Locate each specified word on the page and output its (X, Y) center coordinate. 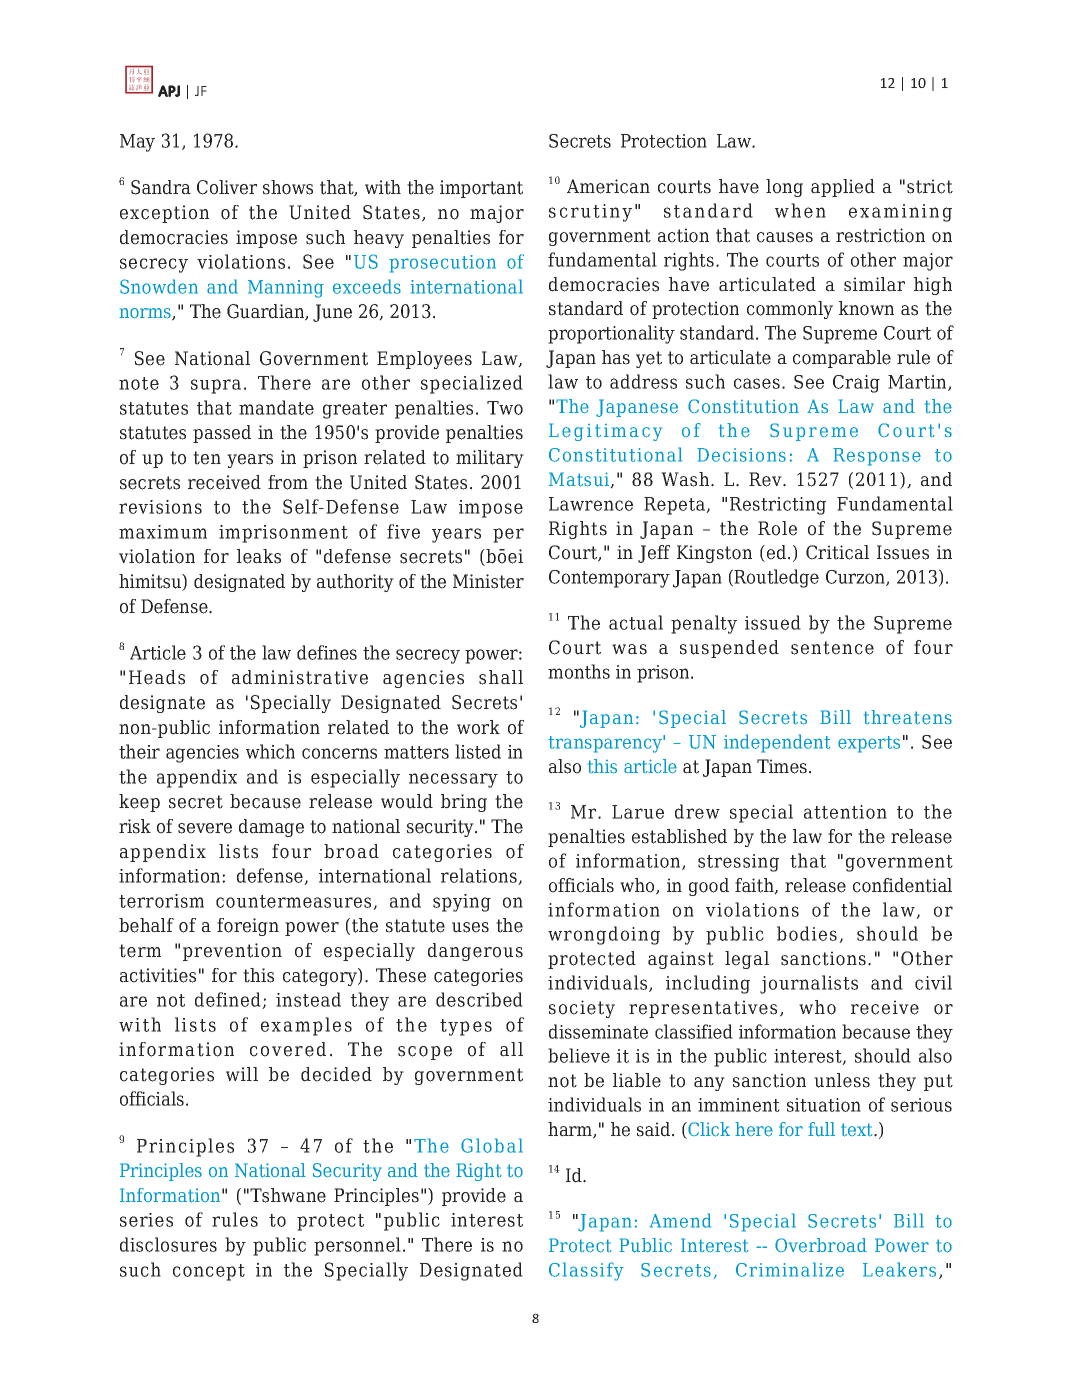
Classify (586, 1271)
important (481, 189)
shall (501, 677)
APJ (169, 91)
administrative (300, 677)
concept (209, 1272)
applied (843, 188)
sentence (832, 648)
